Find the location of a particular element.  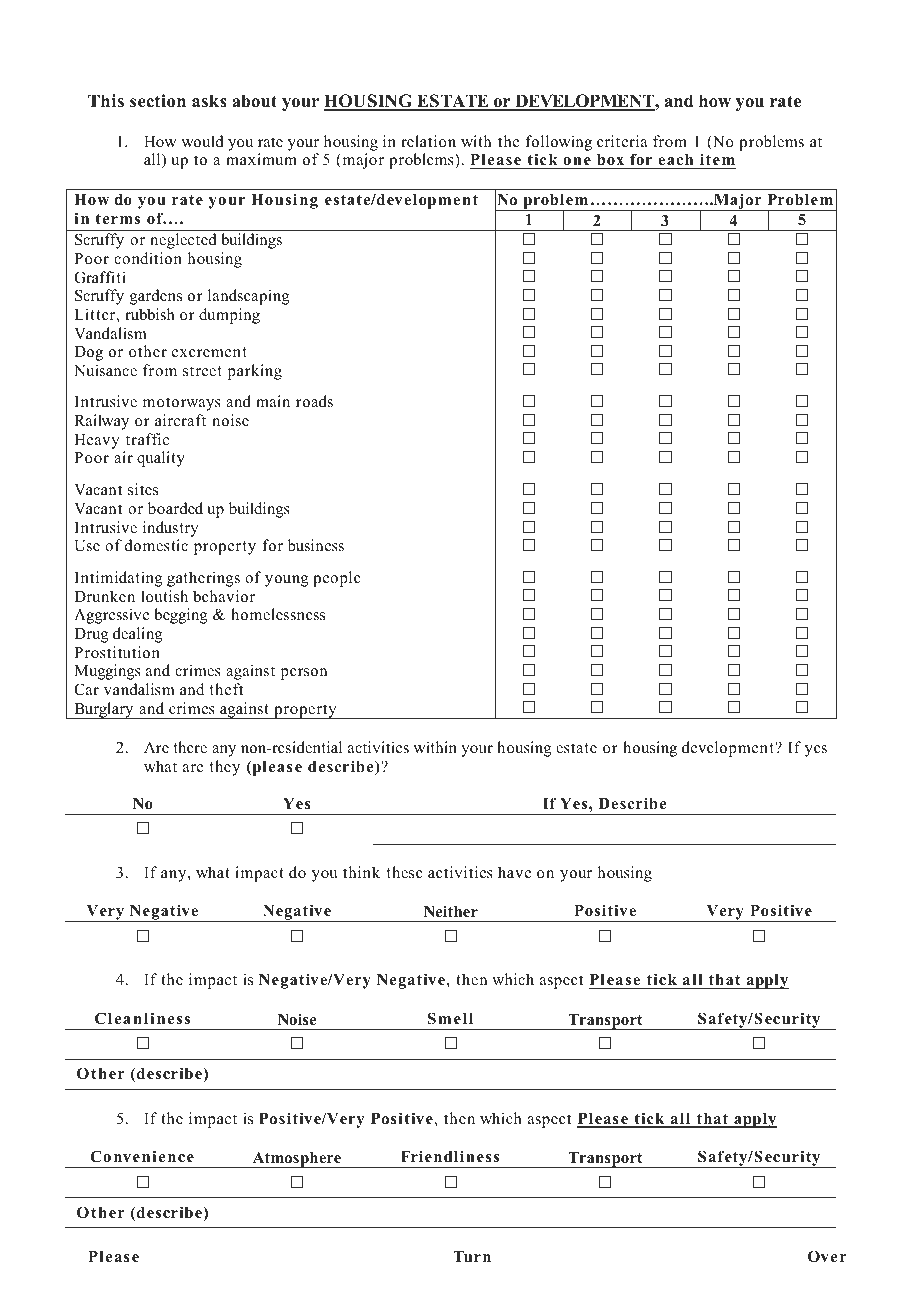

have is located at coordinates (514, 872).
